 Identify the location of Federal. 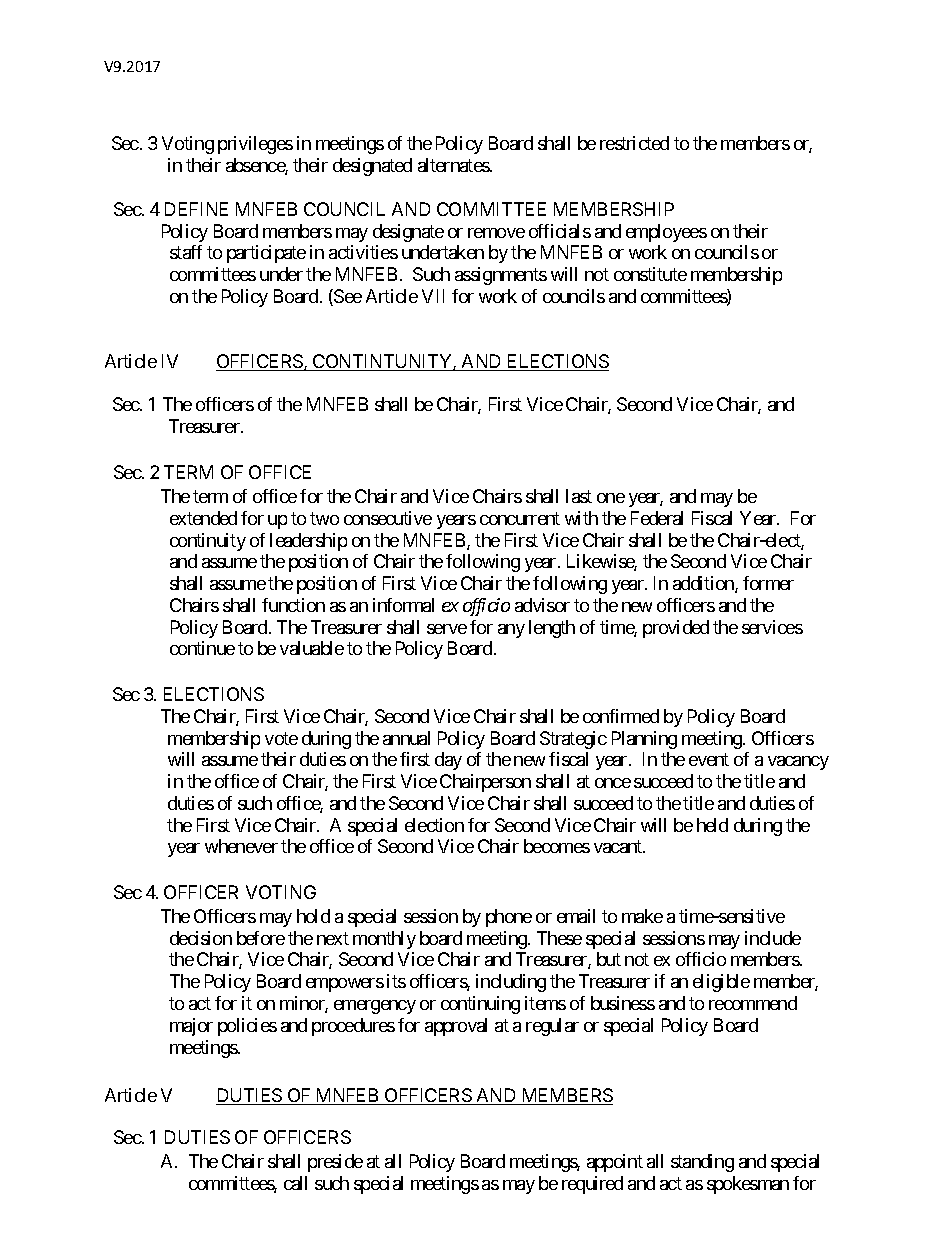
(657, 518).
